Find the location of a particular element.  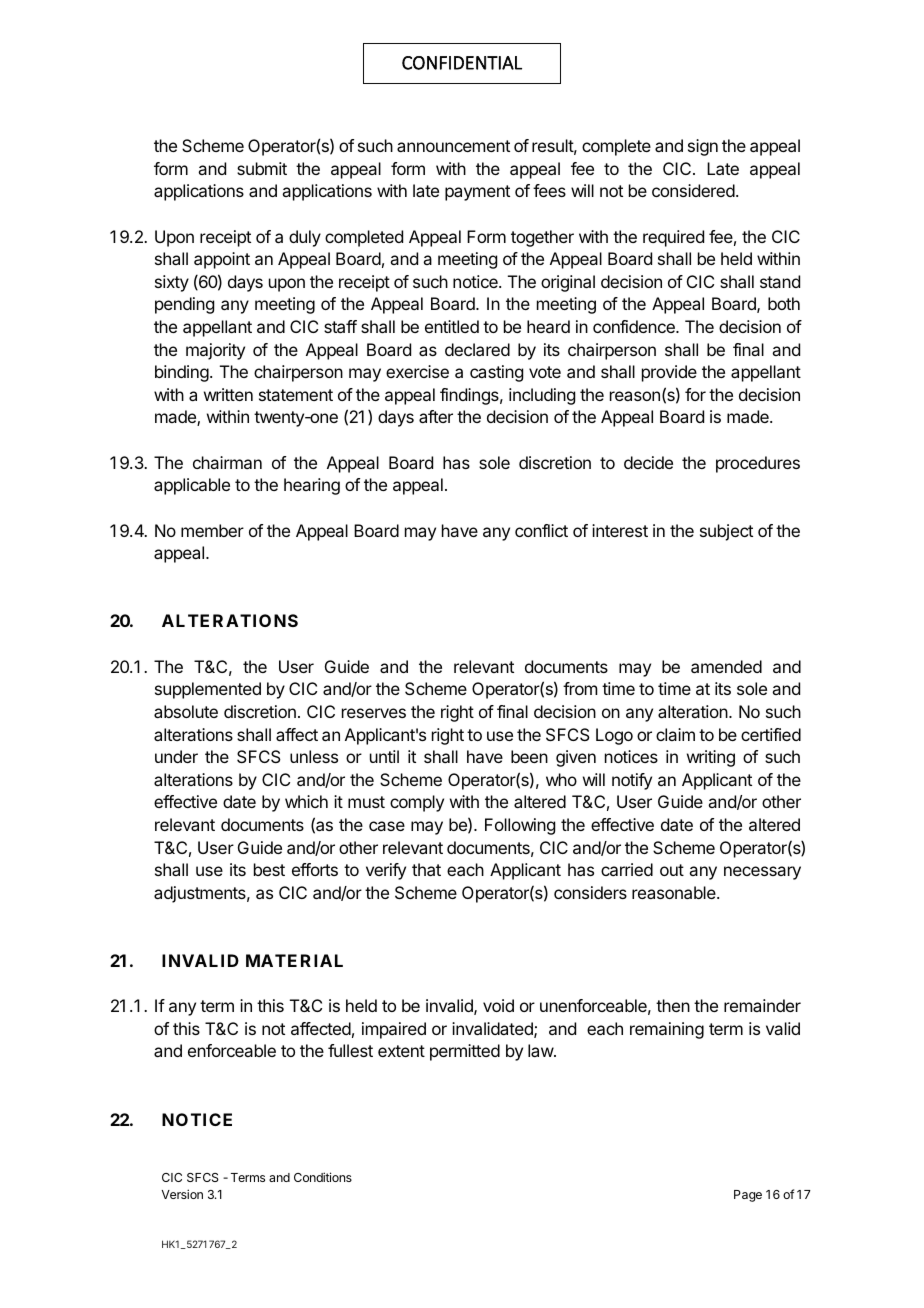

sign is located at coordinates (703, 147).
